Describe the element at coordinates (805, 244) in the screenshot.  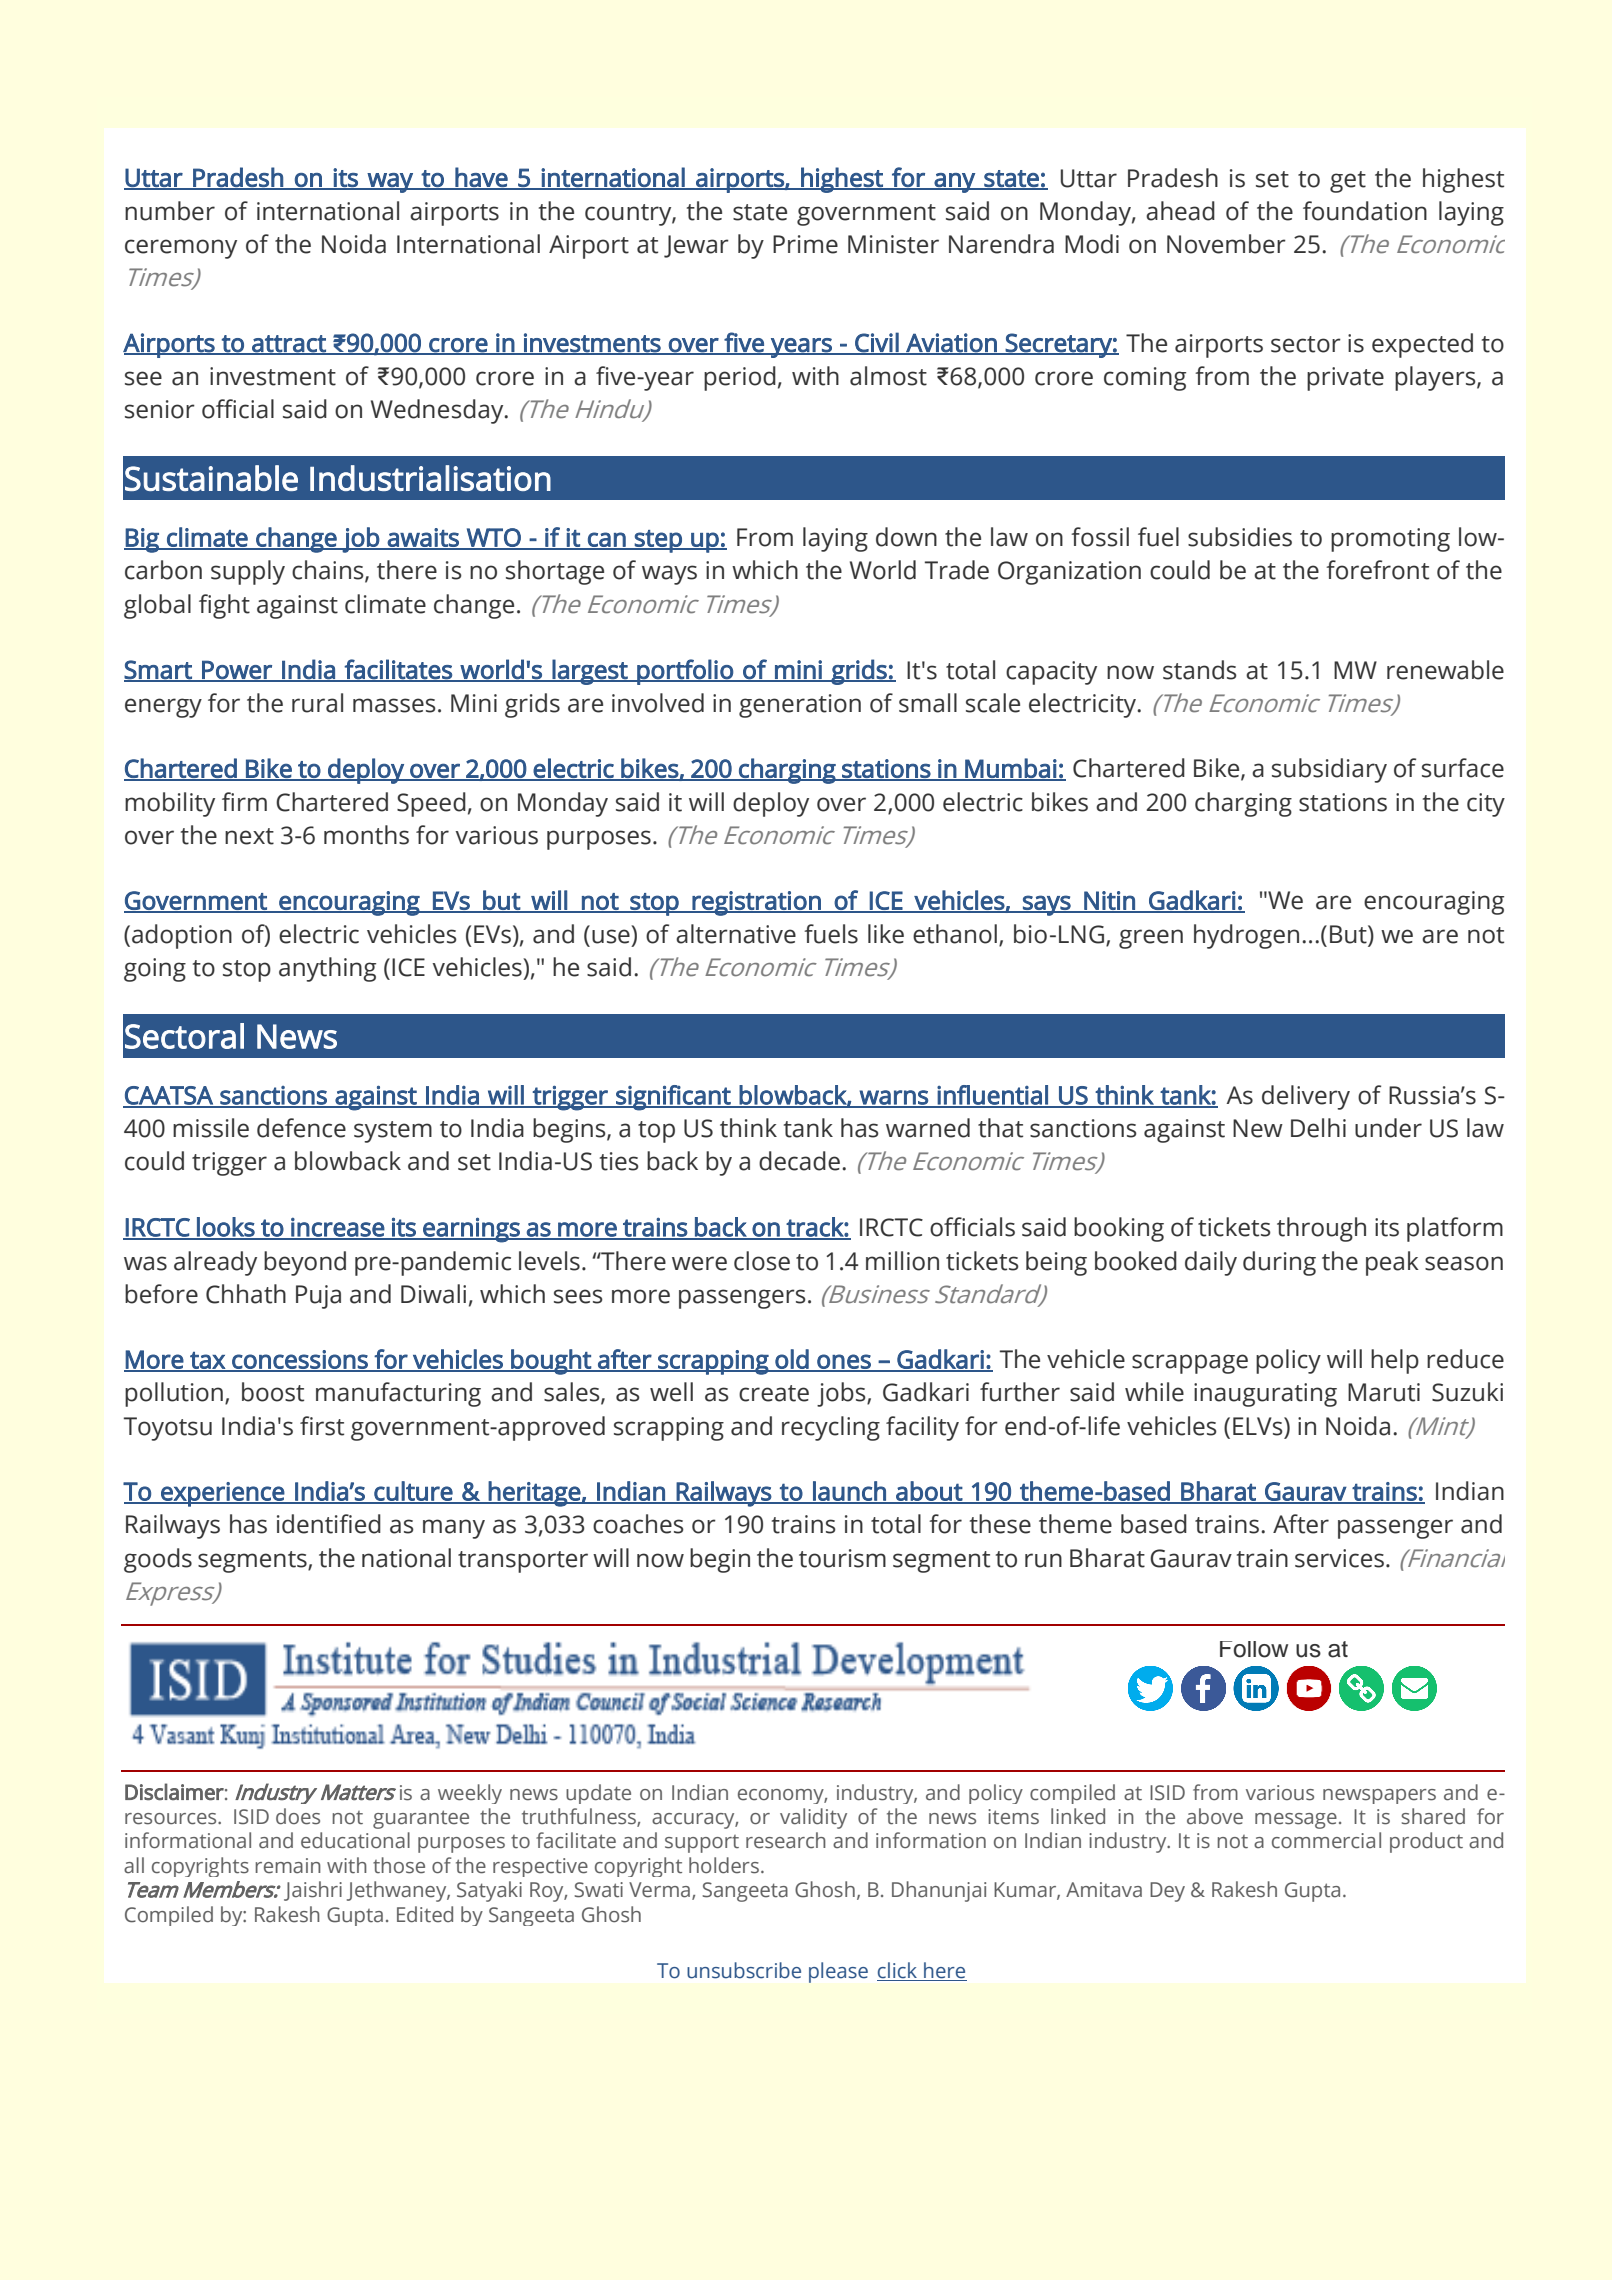
I see `Prime` at that location.
